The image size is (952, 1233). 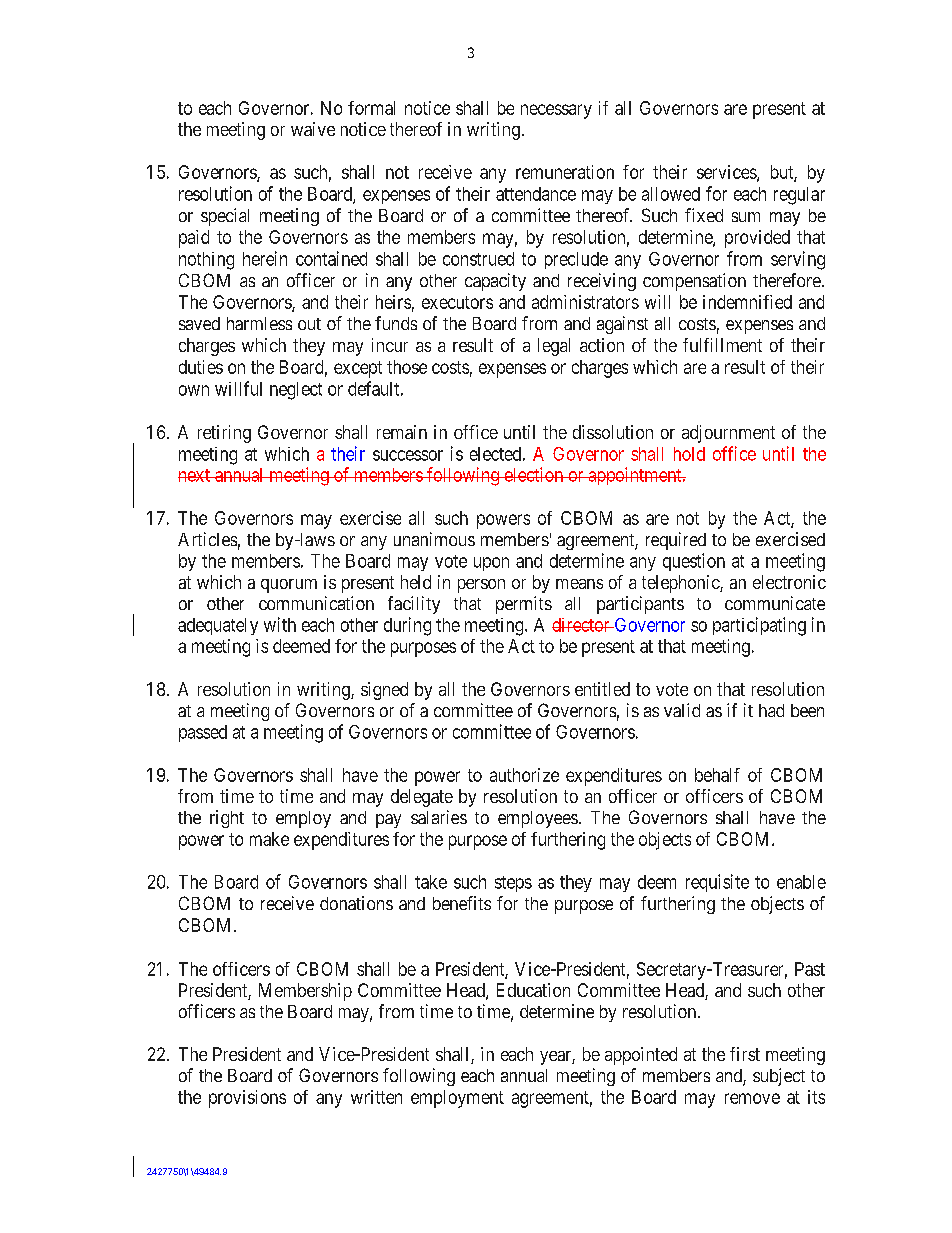 I want to click on first, so click(x=745, y=1054).
